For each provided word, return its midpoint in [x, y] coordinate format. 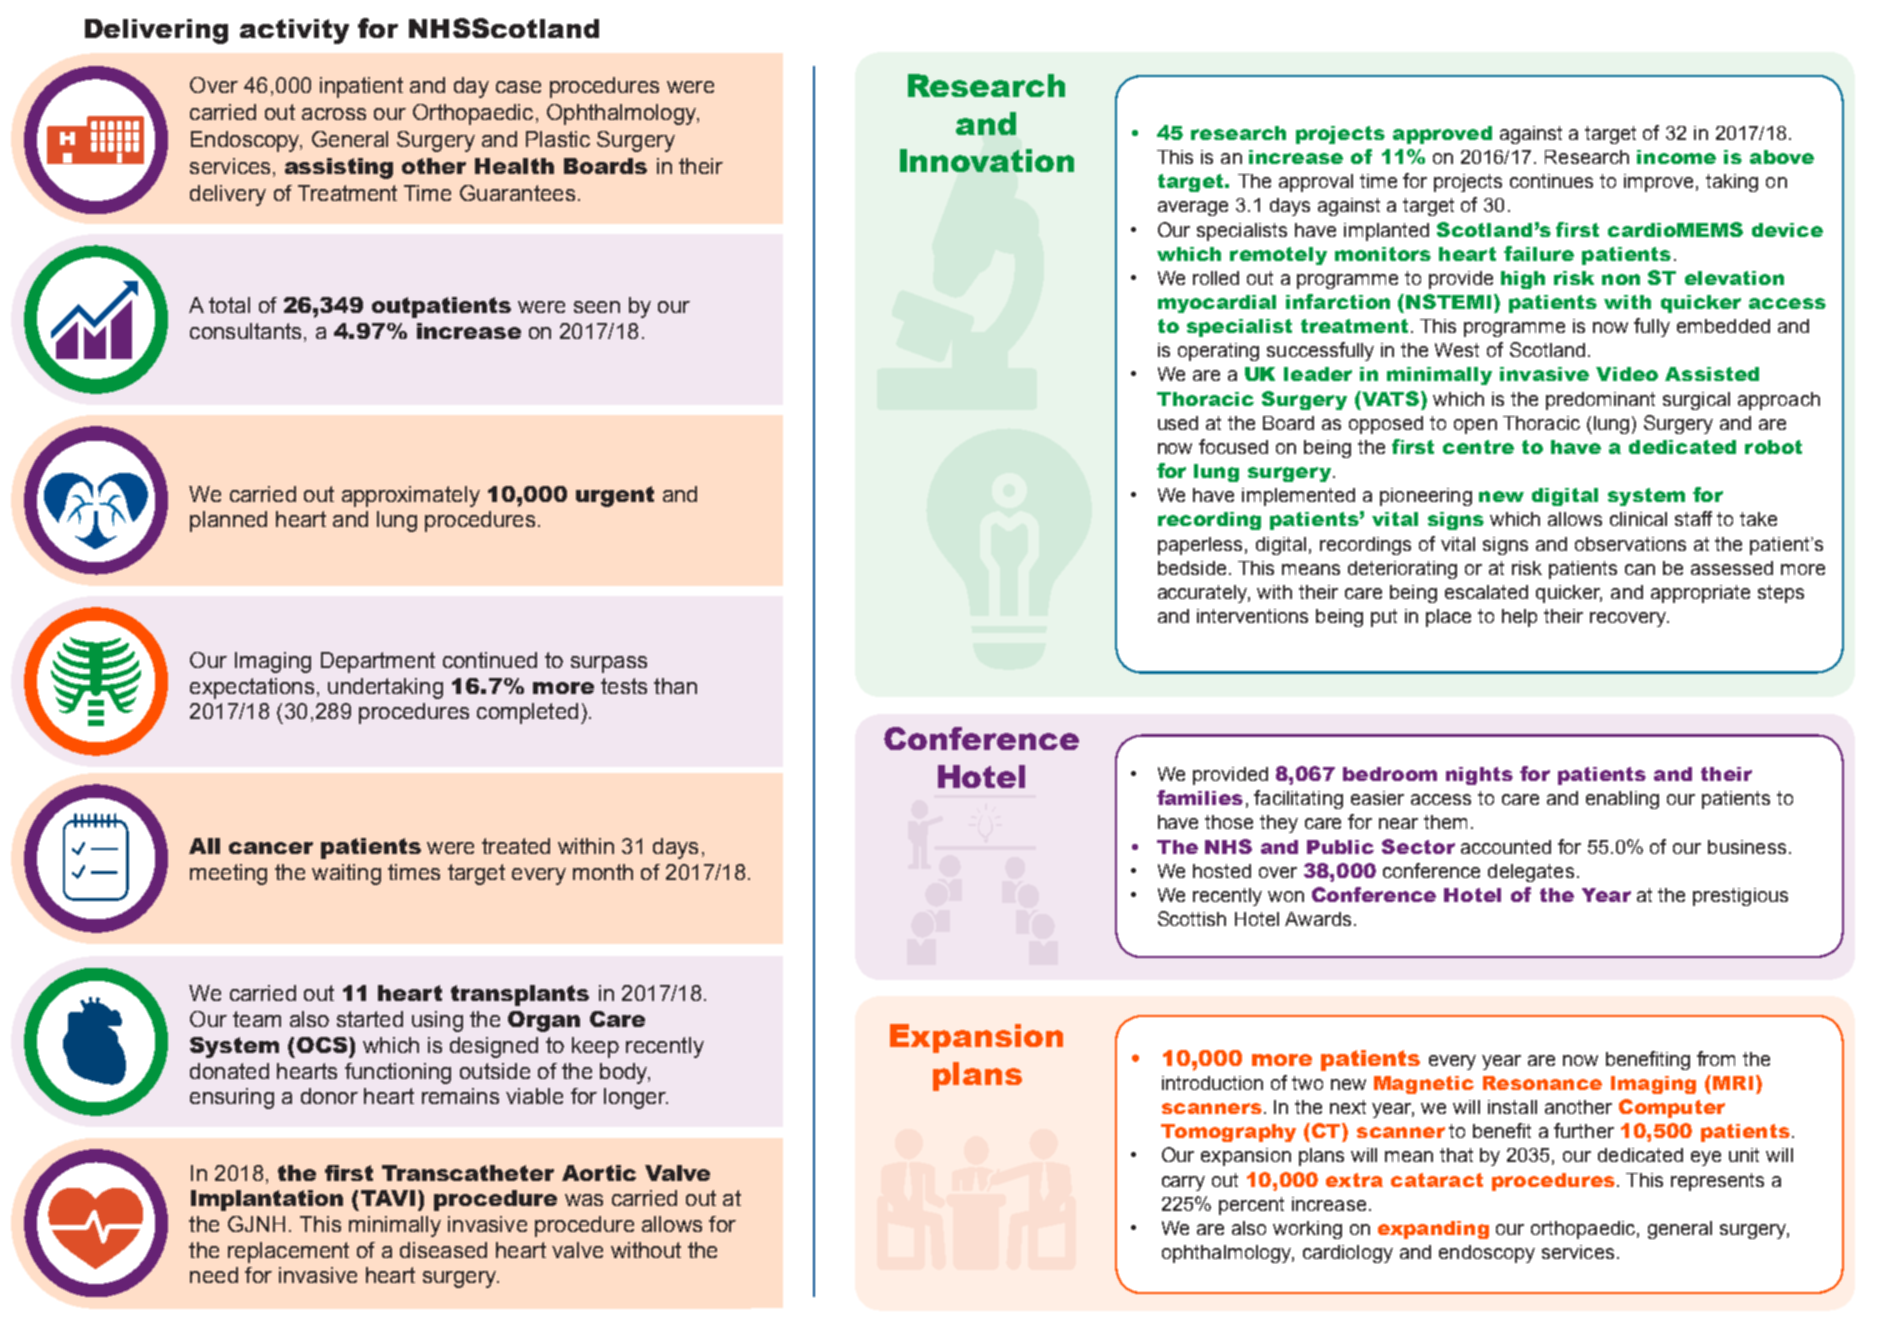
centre [1478, 447]
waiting [346, 874]
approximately [411, 496]
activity [294, 31]
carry [1183, 1183]
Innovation [987, 160]
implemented [1298, 497]
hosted [1222, 871]
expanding [1433, 1230]
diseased [443, 1250]
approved [1442, 135]
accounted [1506, 847]
